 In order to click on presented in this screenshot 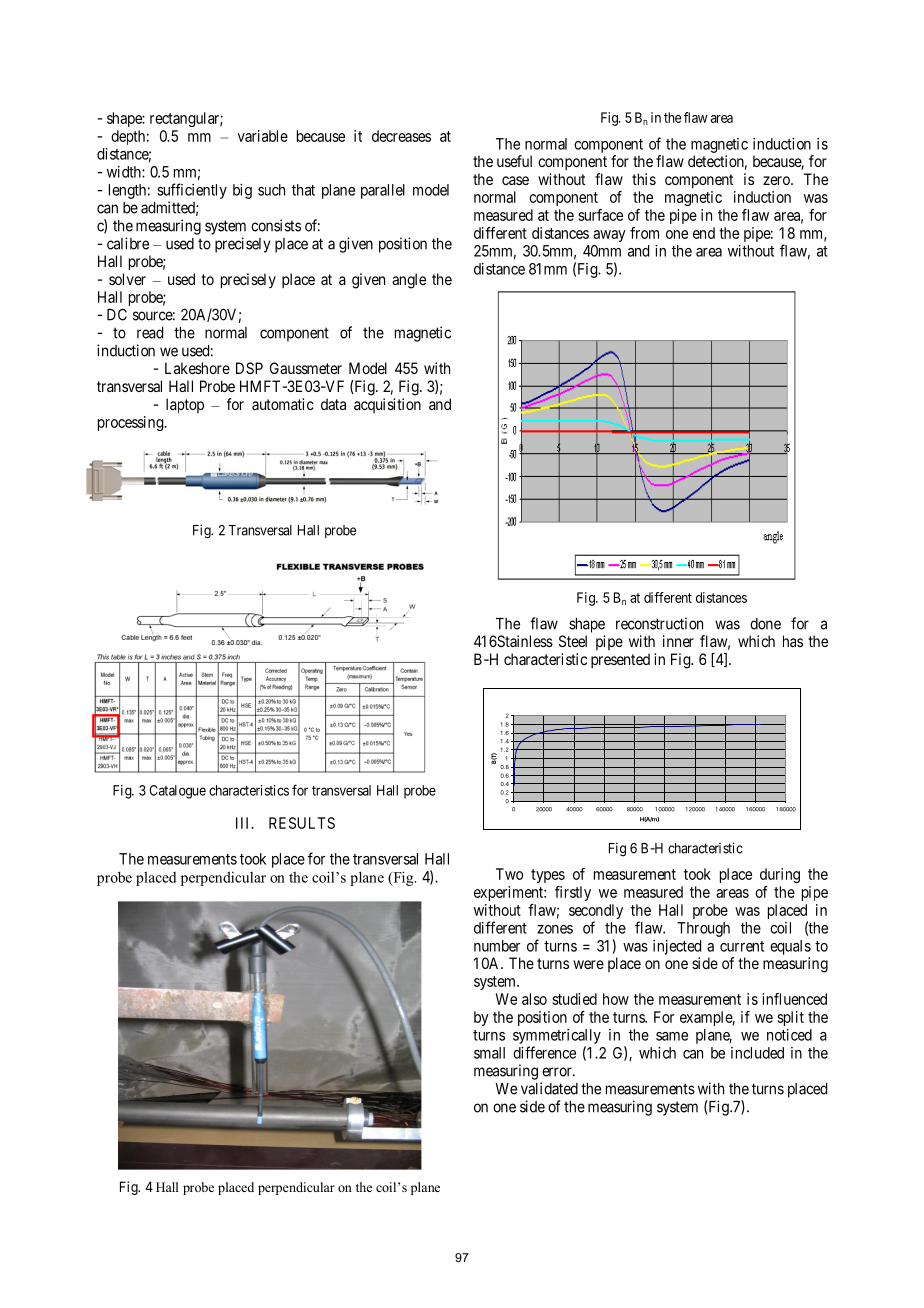, I will do `click(620, 660)`.
